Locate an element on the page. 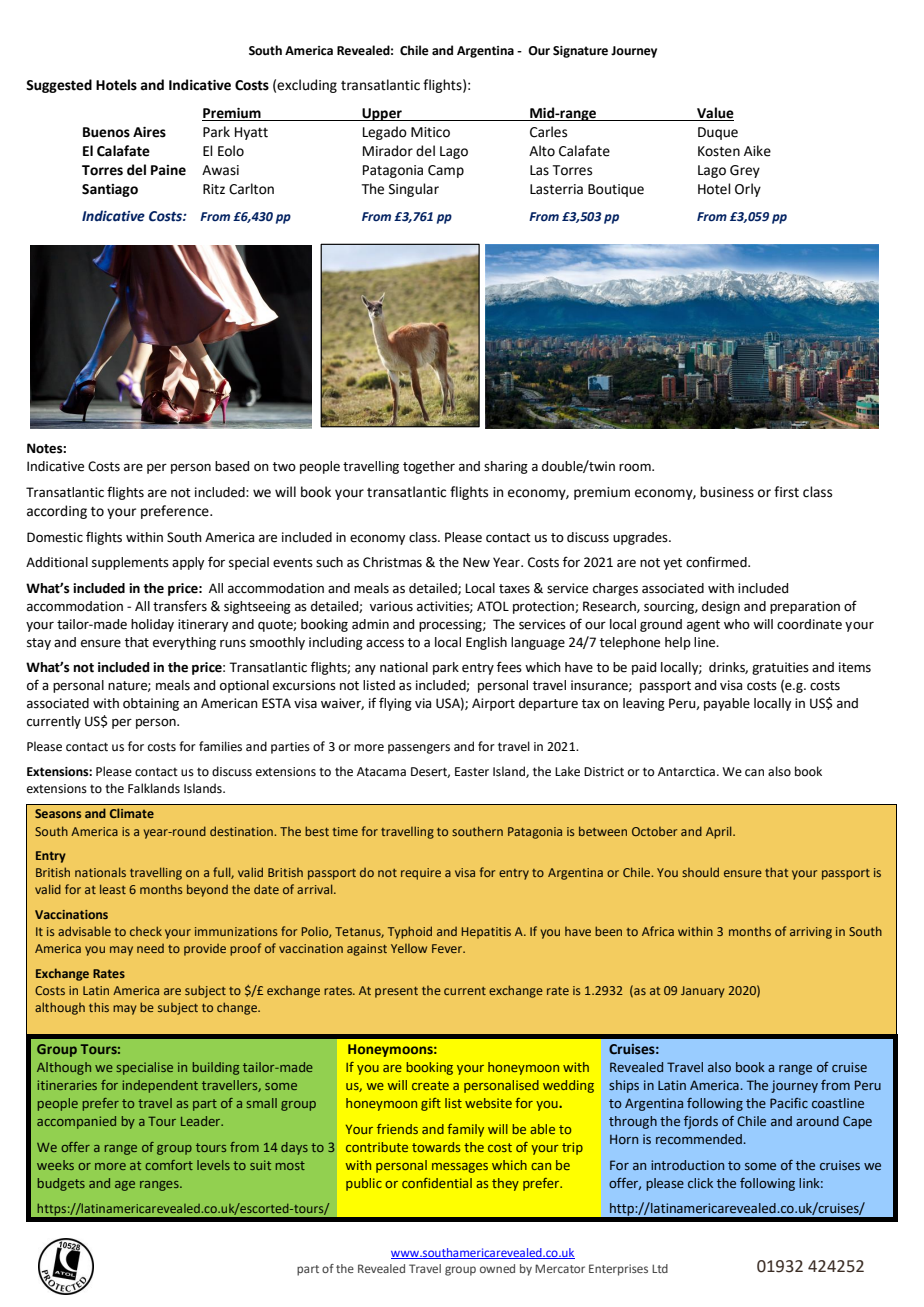 The height and width of the page is (1307, 924). Aires is located at coordinates (149, 132).
